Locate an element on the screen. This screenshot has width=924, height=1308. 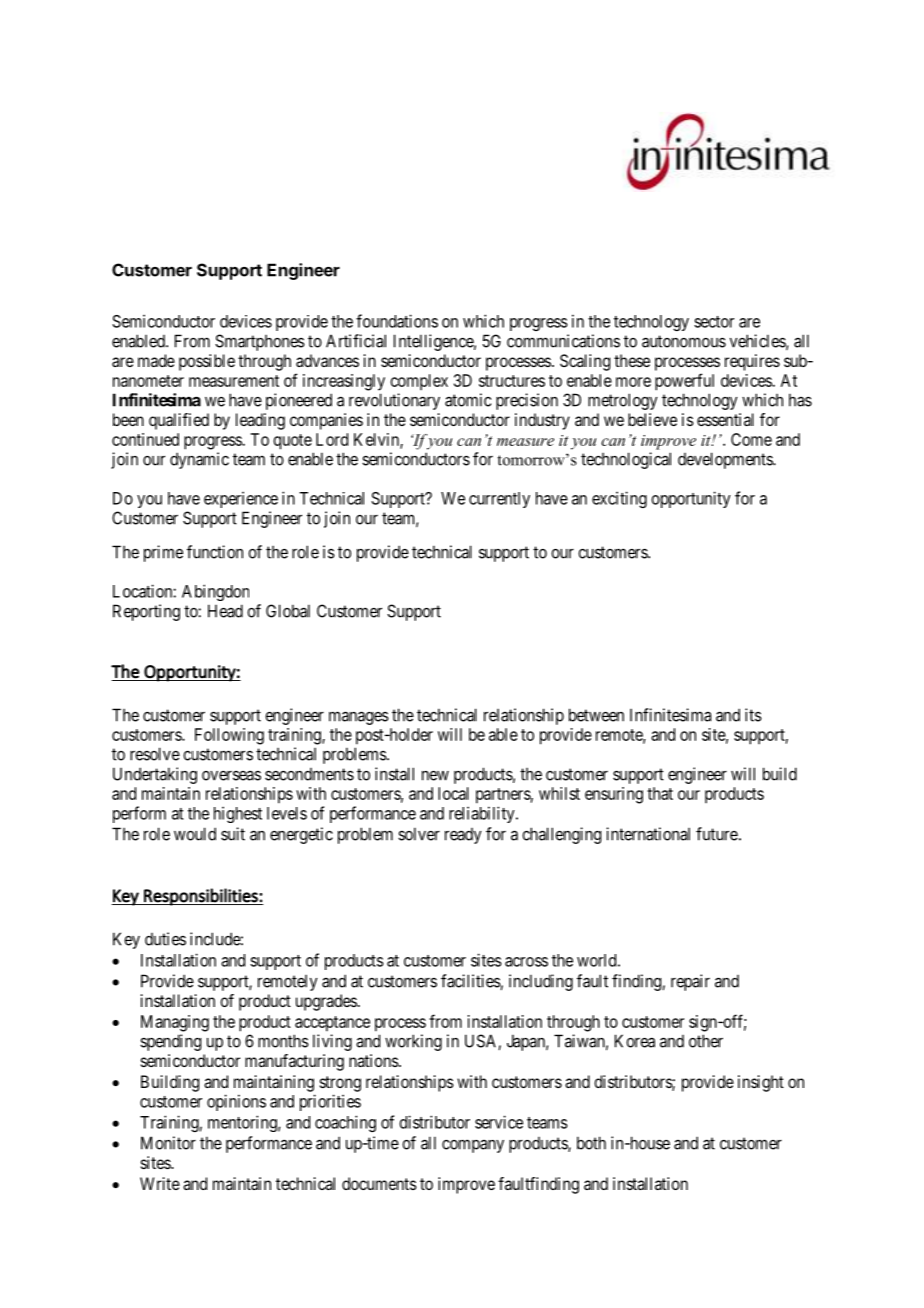
new is located at coordinates (435, 776).
